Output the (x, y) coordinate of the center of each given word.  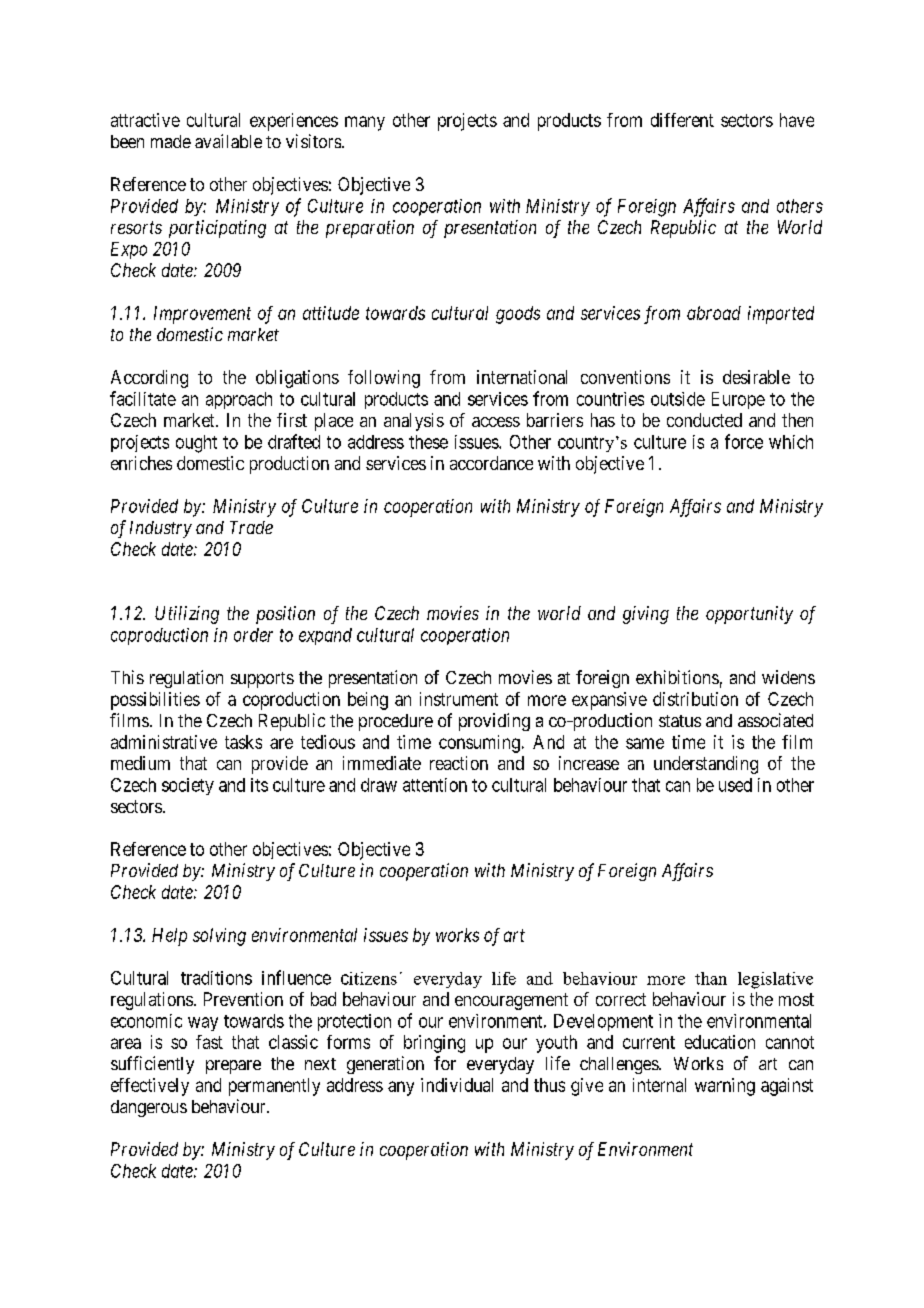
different (682, 120)
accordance (491, 463)
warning (725, 1087)
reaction (459, 763)
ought (196, 444)
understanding (706, 765)
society (188, 786)
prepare (233, 1067)
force (744, 441)
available (228, 141)
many (365, 123)
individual (457, 1085)
